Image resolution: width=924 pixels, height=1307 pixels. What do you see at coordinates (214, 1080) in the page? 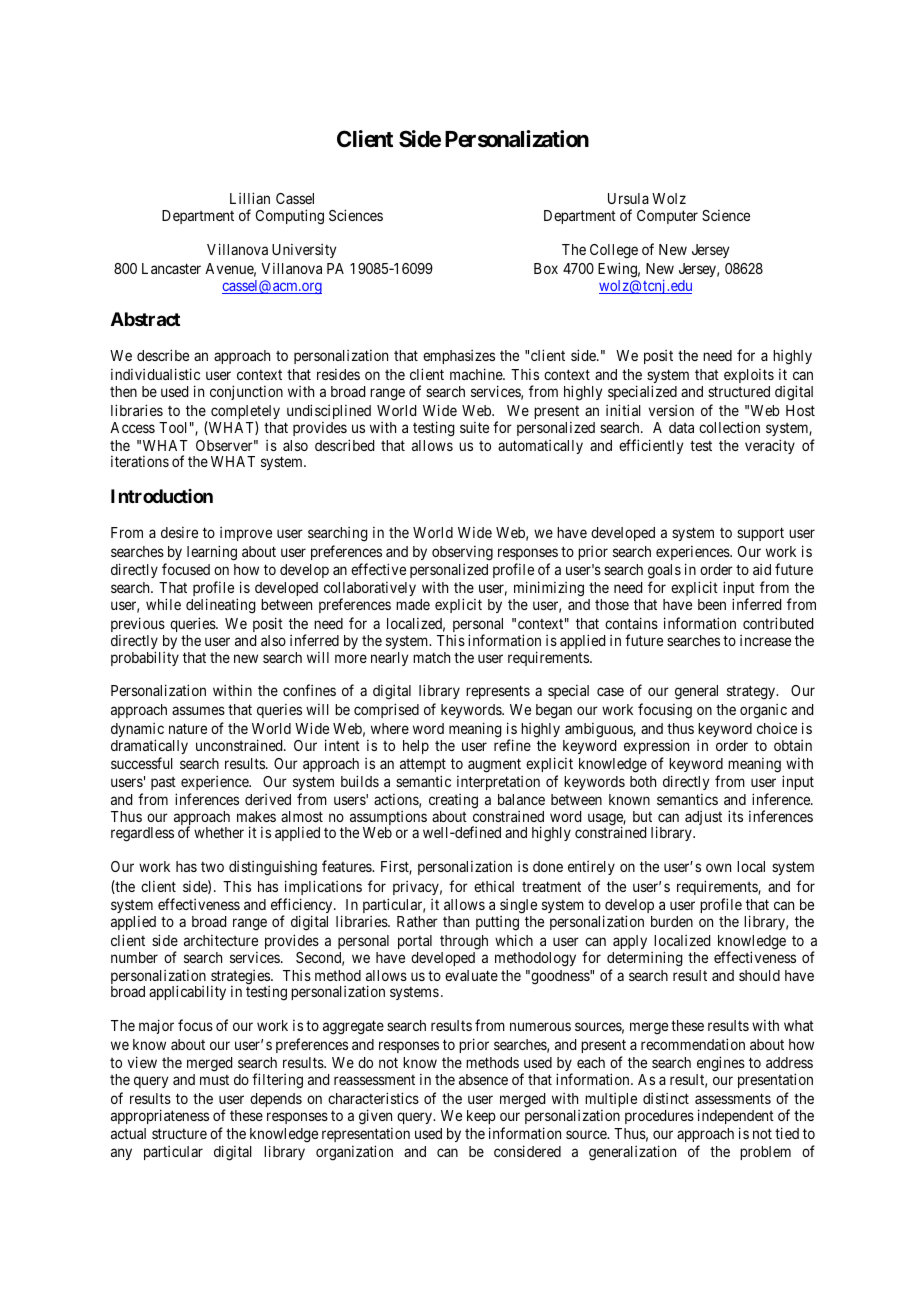
I see `must` at bounding box center [214, 1080].
